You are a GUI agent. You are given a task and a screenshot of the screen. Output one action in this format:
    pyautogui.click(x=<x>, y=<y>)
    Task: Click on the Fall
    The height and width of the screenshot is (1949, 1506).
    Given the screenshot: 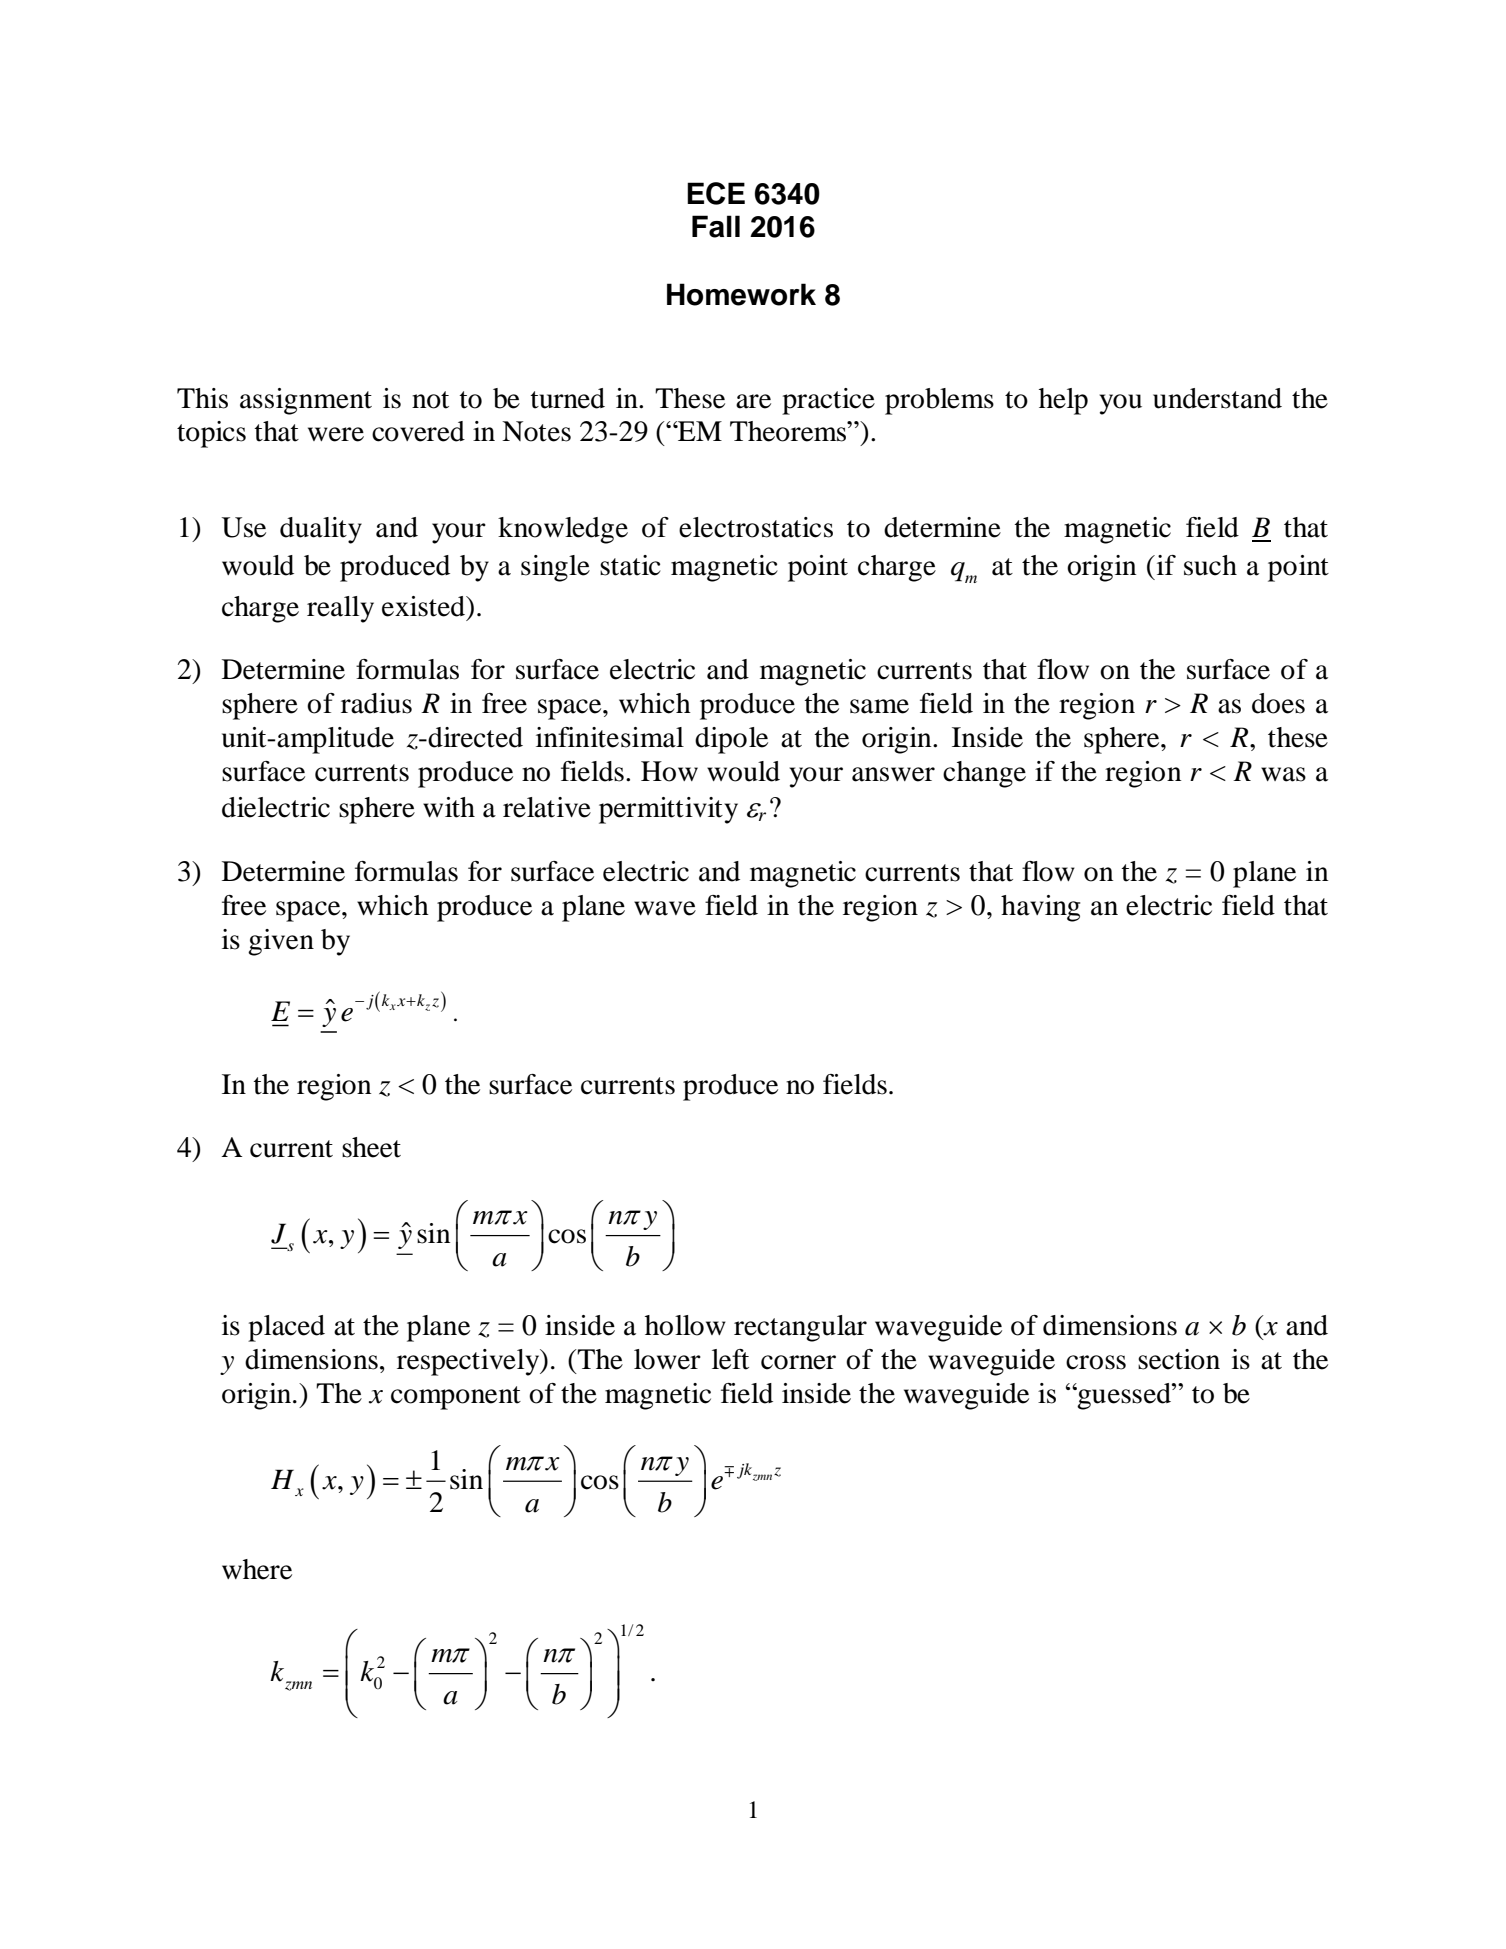 What is the action you would take?
    pyautogui.click(x=716, y=226)
